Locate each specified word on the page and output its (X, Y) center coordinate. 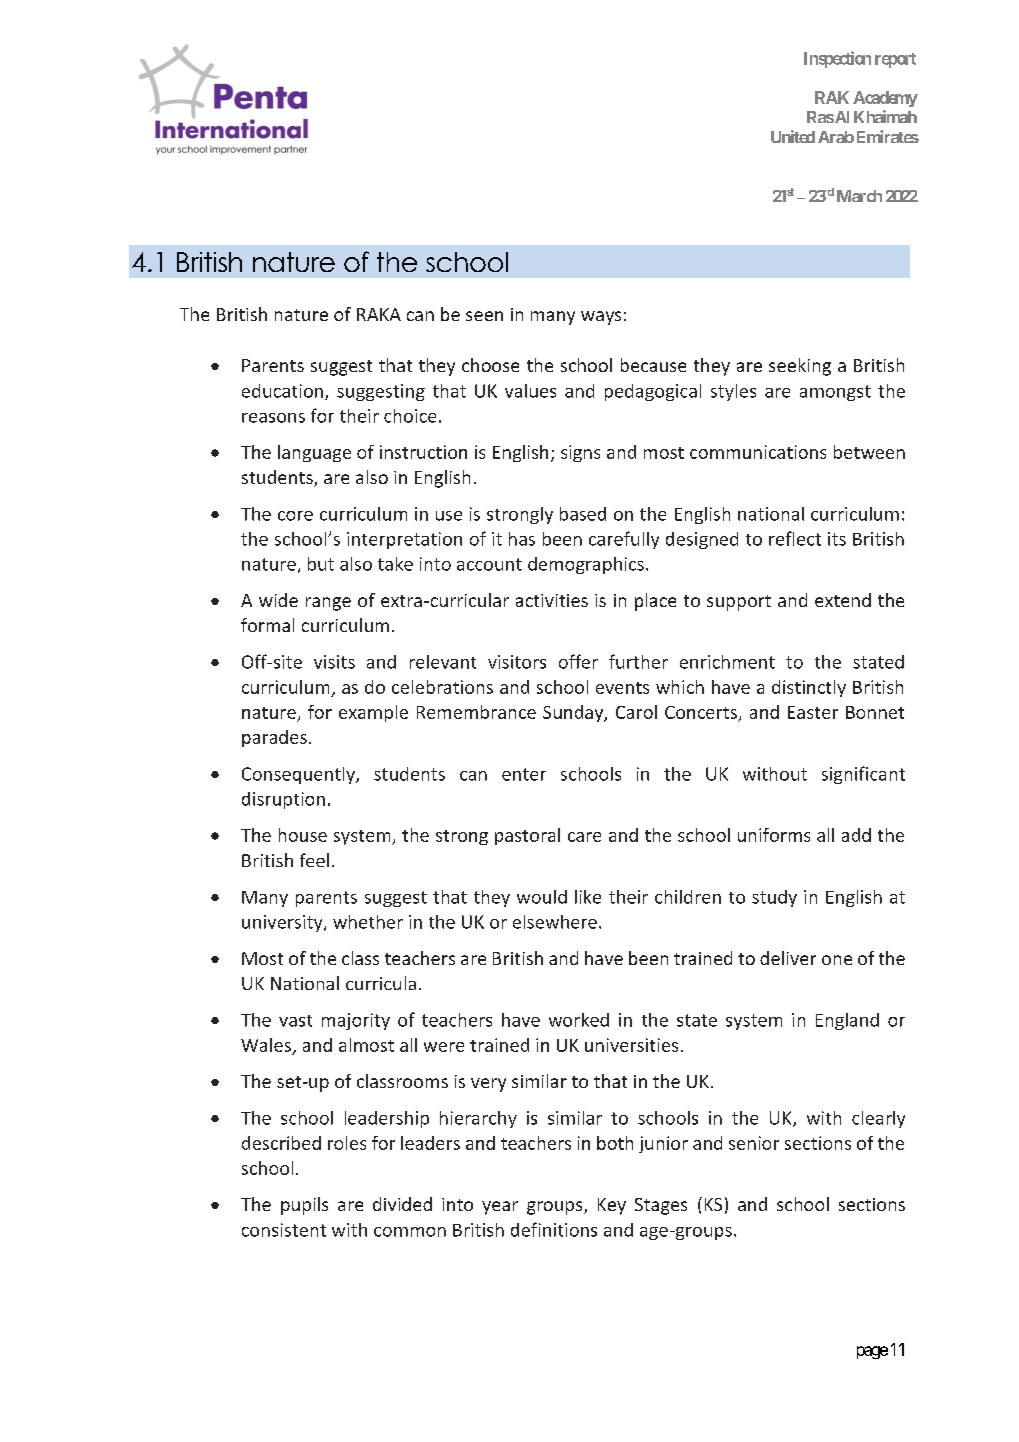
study (774, 898)
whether (368, 922)
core (295, 516)
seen (484, 316)
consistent (284, 1230)
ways (601, 318)
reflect (795, 538)
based (583, 514)
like (588, 897)
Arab (836, 137)
